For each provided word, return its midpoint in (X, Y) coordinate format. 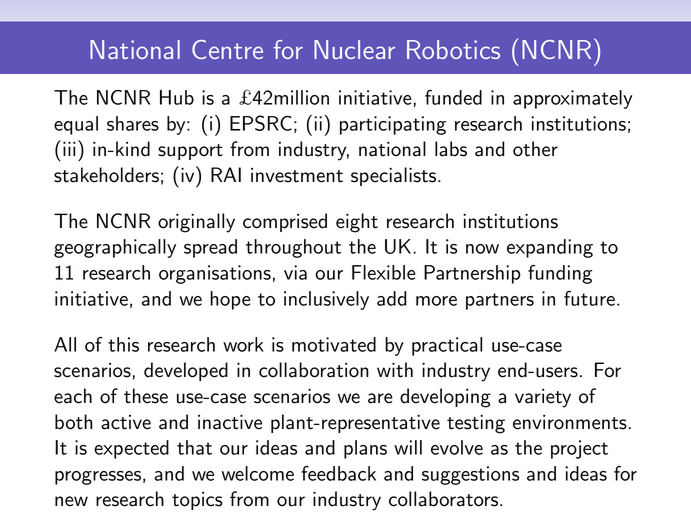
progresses (98, 478)
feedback (338, 473)
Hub (177, 97)
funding (560, 274)
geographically (115, 248)
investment (297, 175)
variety (543, 398)
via (295, 272)
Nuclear (354, 49)
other (535, 149)
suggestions (470, 475)
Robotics (453, 49)
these (146, 396)
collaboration (313, 370)
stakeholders (106, 175)
